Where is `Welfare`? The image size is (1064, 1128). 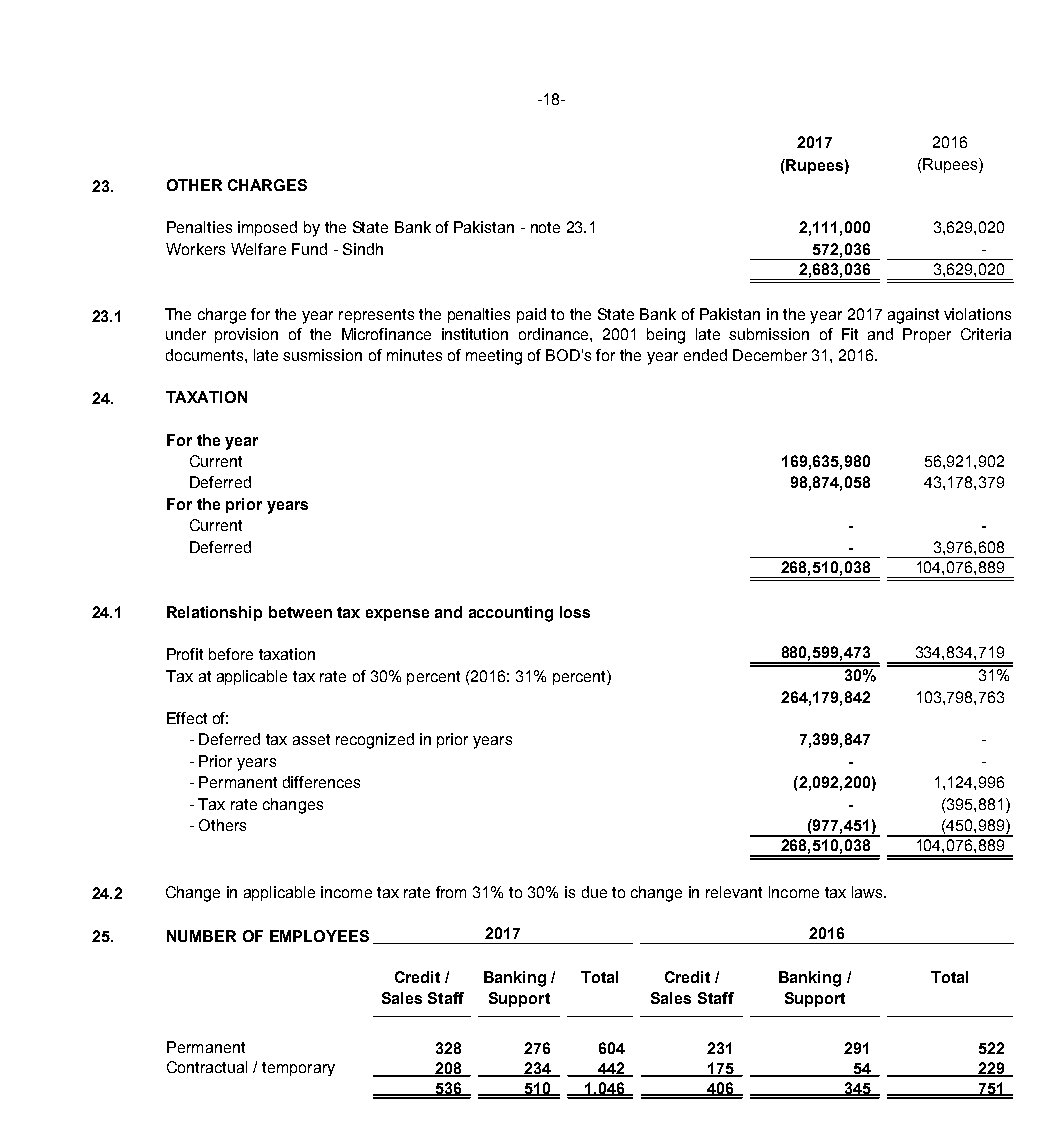 Welfare is located at coordinates (258, 249).
